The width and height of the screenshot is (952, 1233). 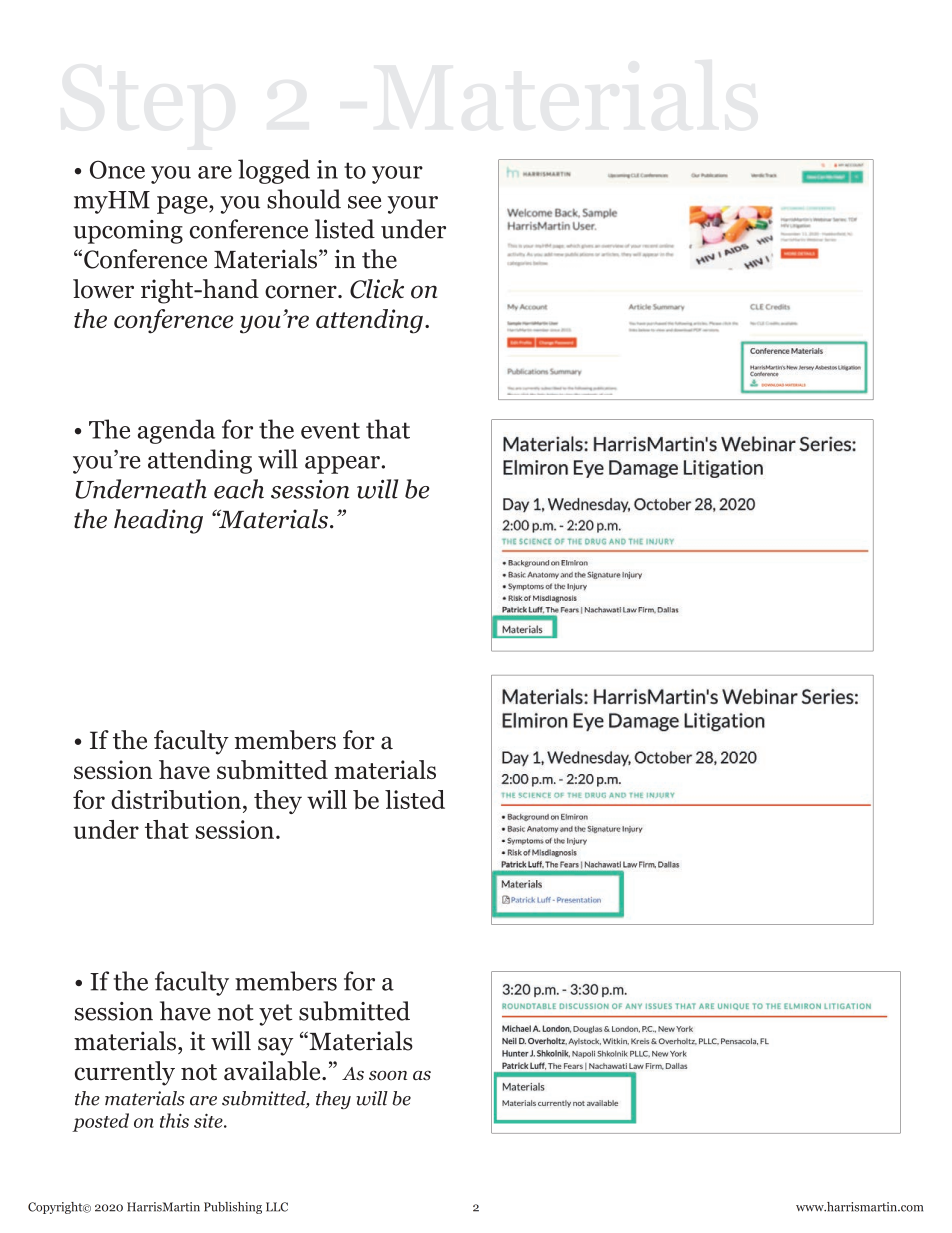 What do you see at coordinates (274, 171) in the screenshot?
I see `logged` at bounding box center [274, 171].
